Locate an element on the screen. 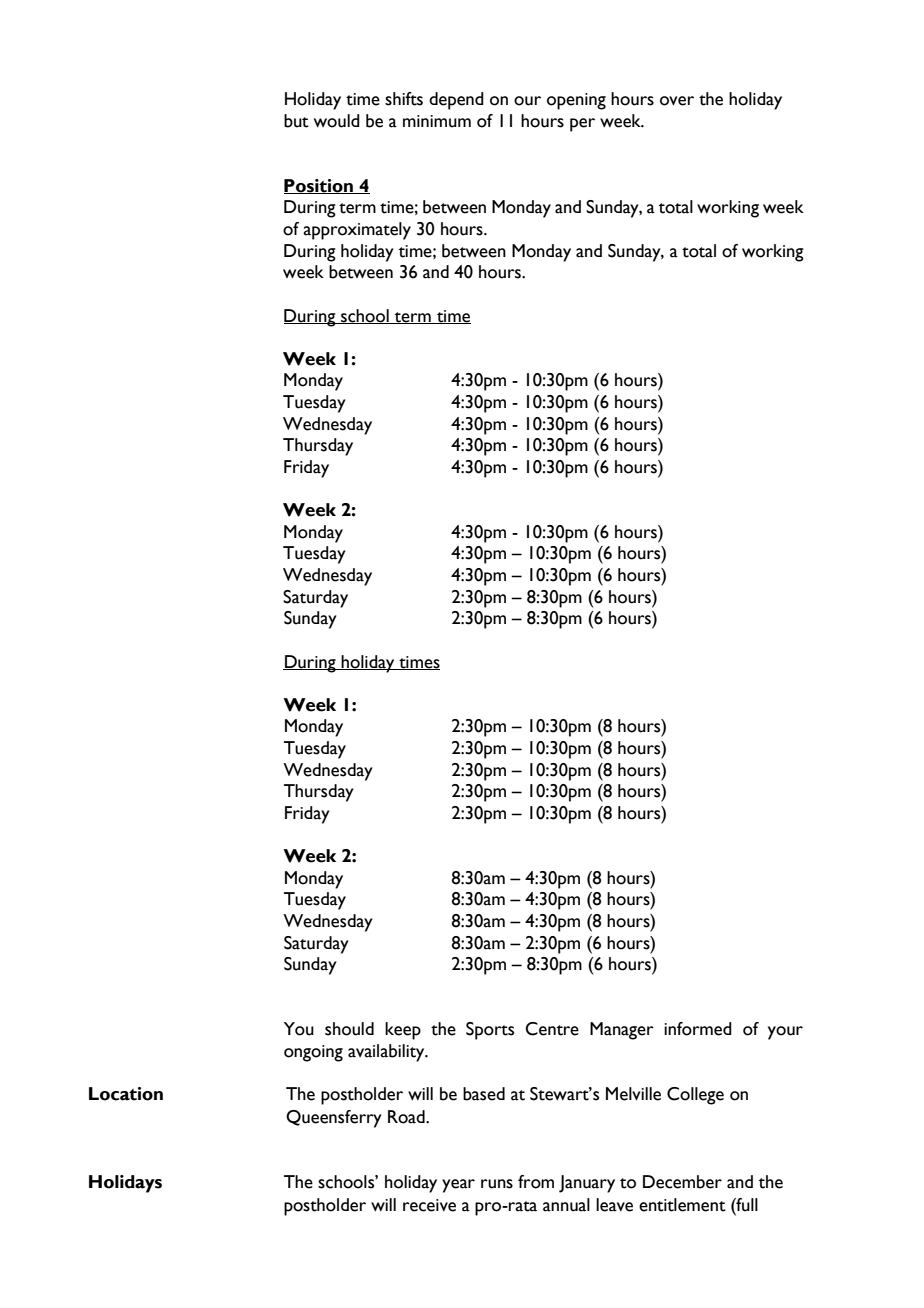 The image size is (924, 1308). but is located at coordinates (296, 121).
